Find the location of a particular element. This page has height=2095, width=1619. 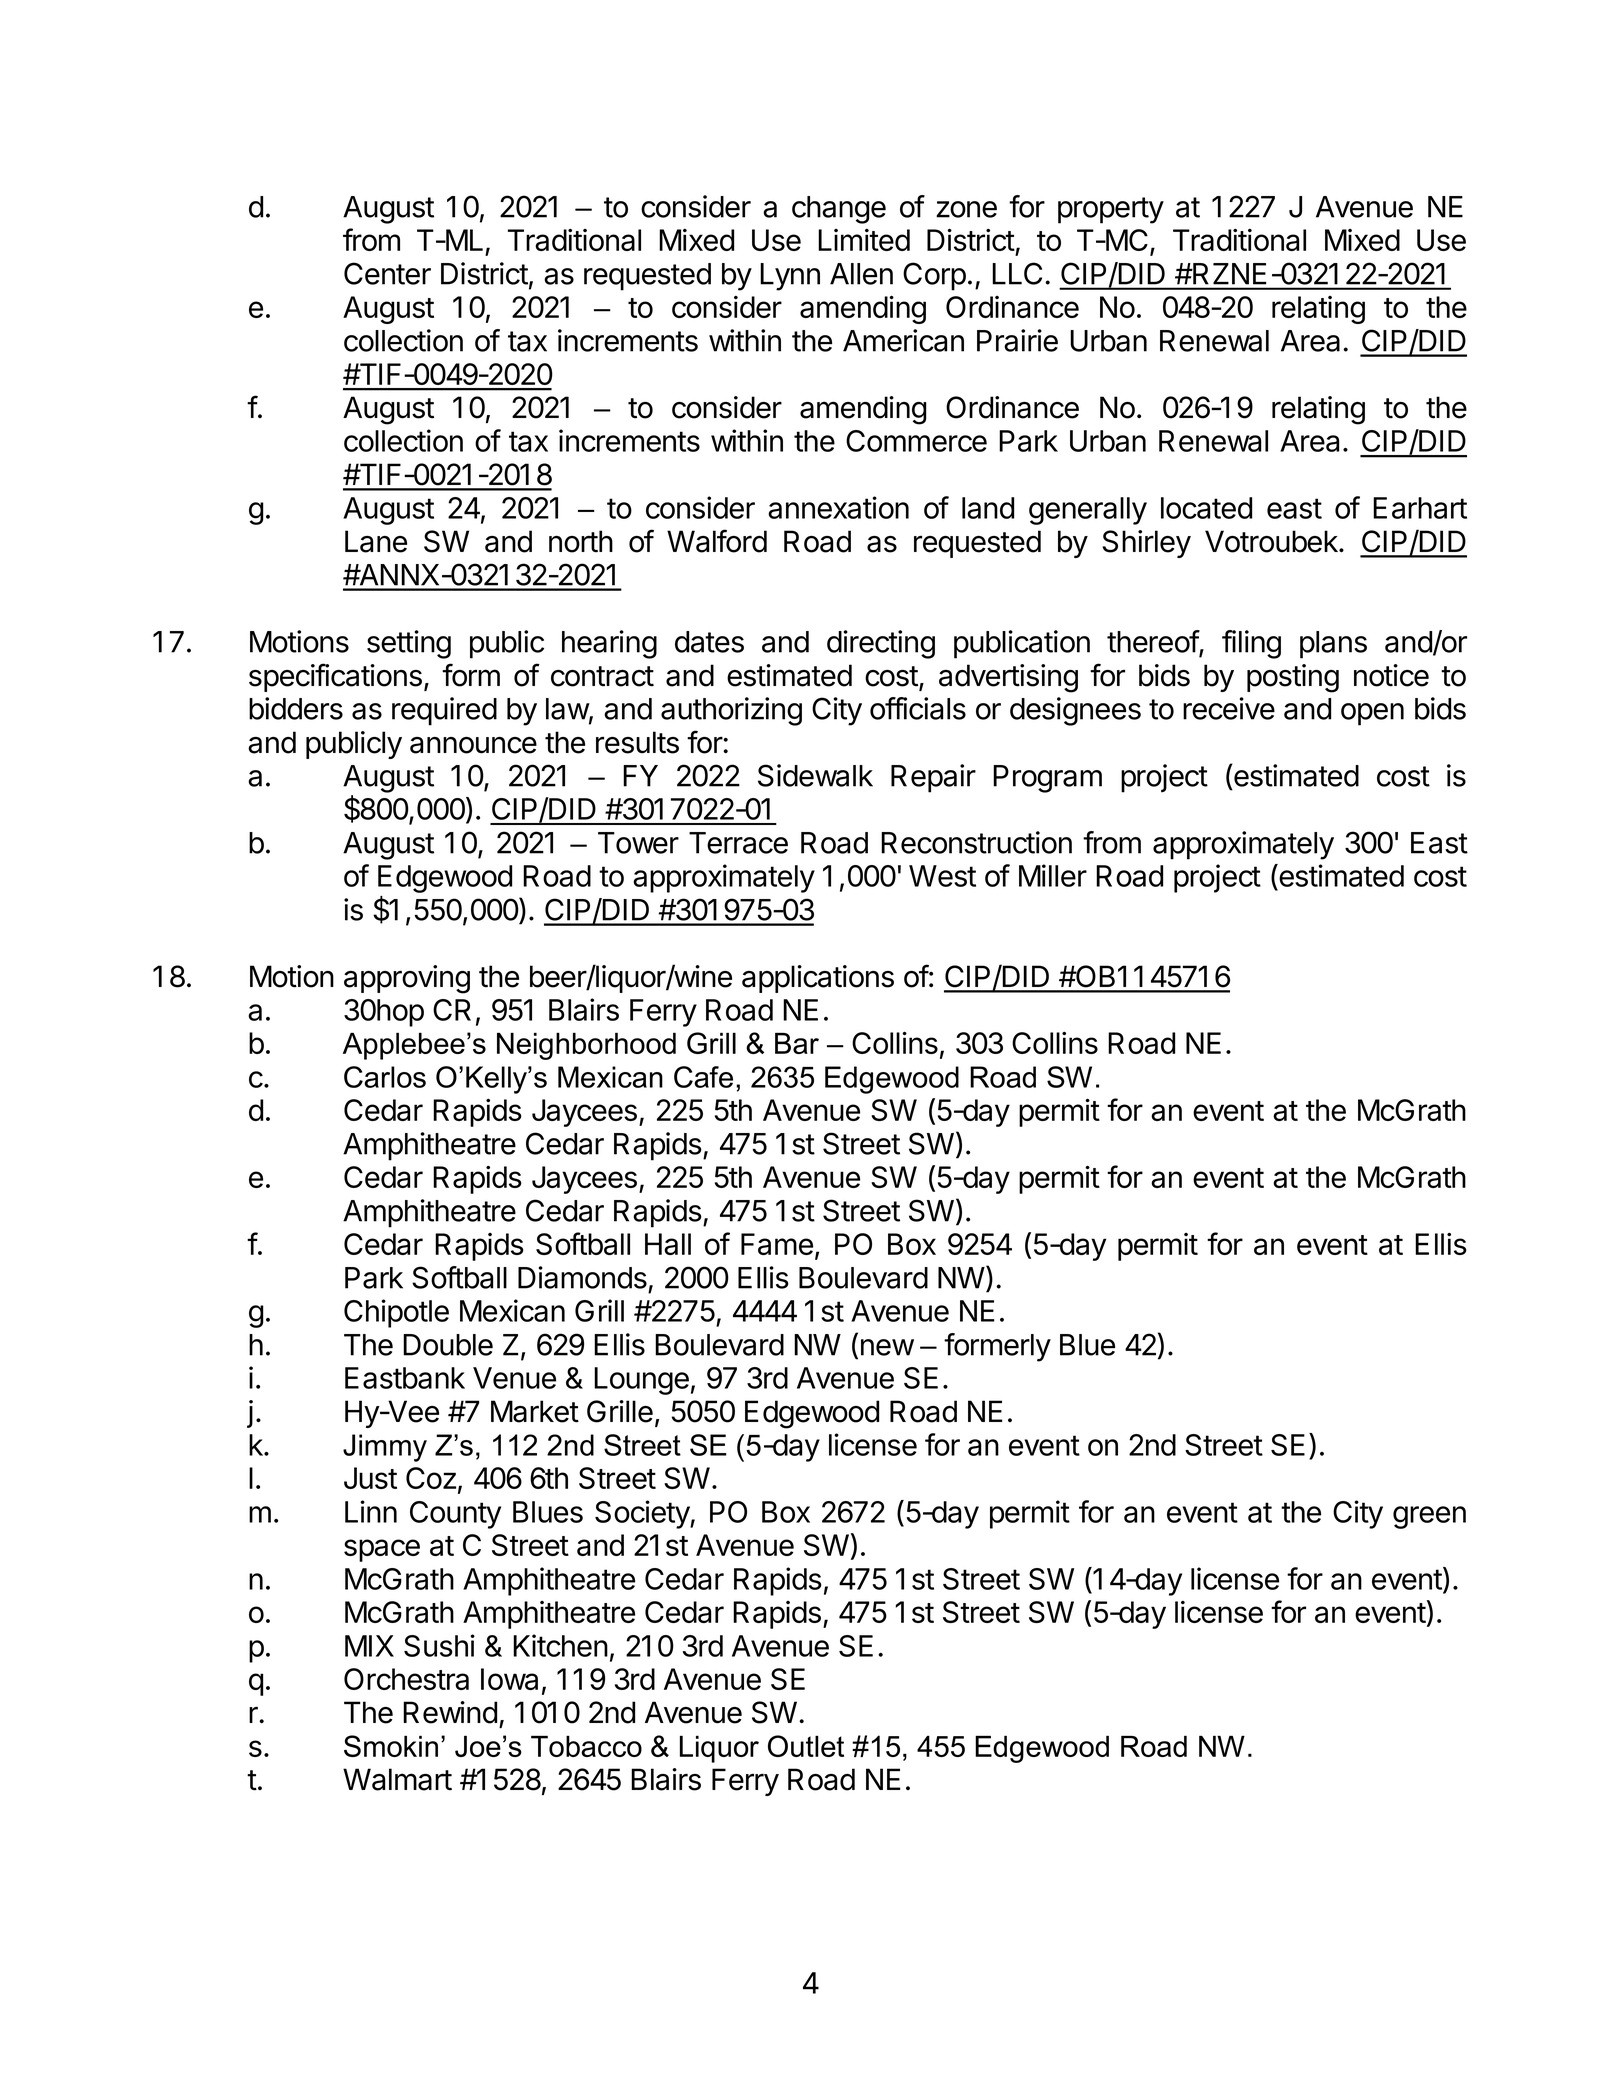

Fame is located at coordinates (777, 1244).
